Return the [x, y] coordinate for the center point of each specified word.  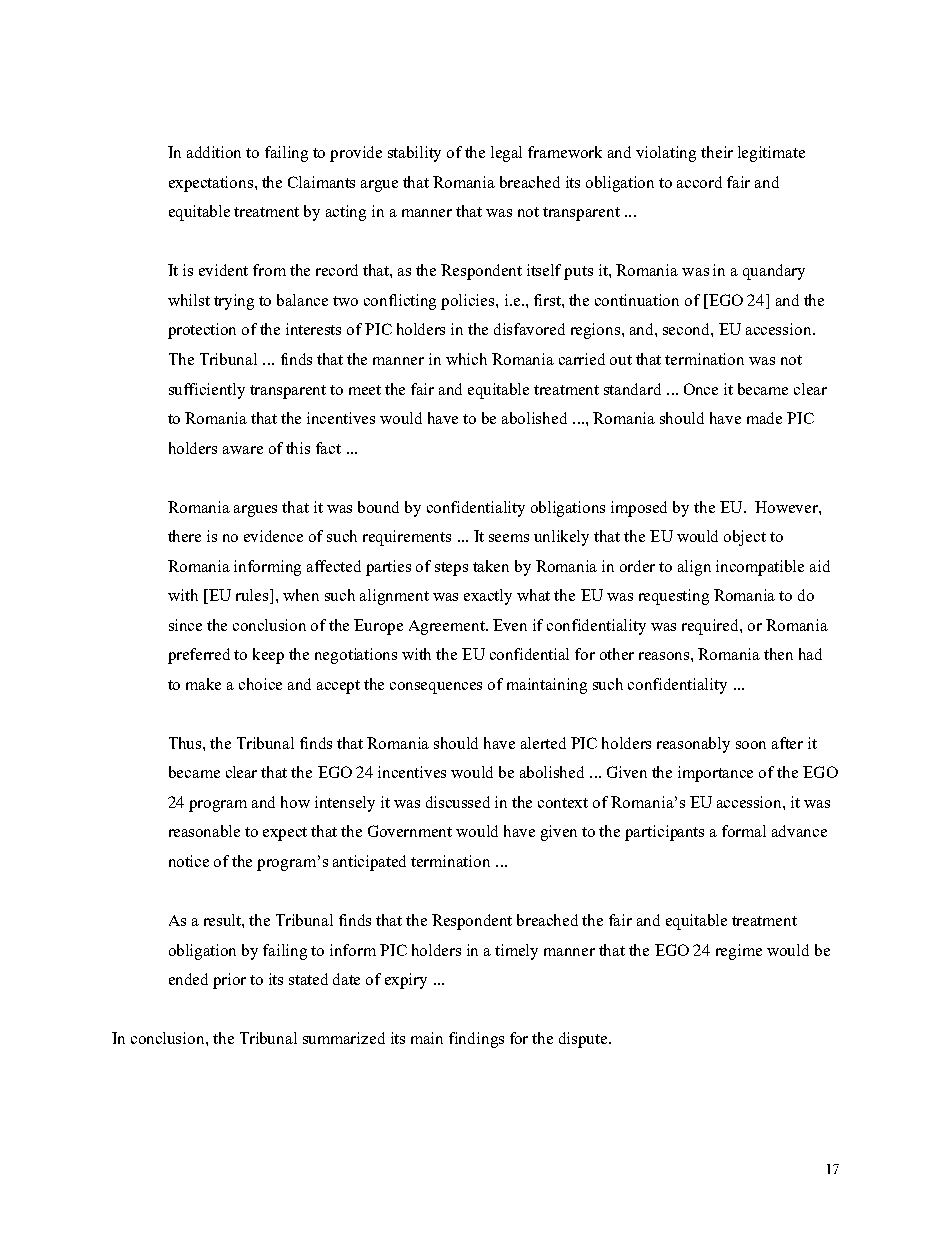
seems [509, 538]
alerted [543, 743]
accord [699, 182]
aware [243, 450]
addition [214, 152]
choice [260, 684]
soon [751, 745]
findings [476, 1040]
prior [229, 981]
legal [506, 154]
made [764, 418]
